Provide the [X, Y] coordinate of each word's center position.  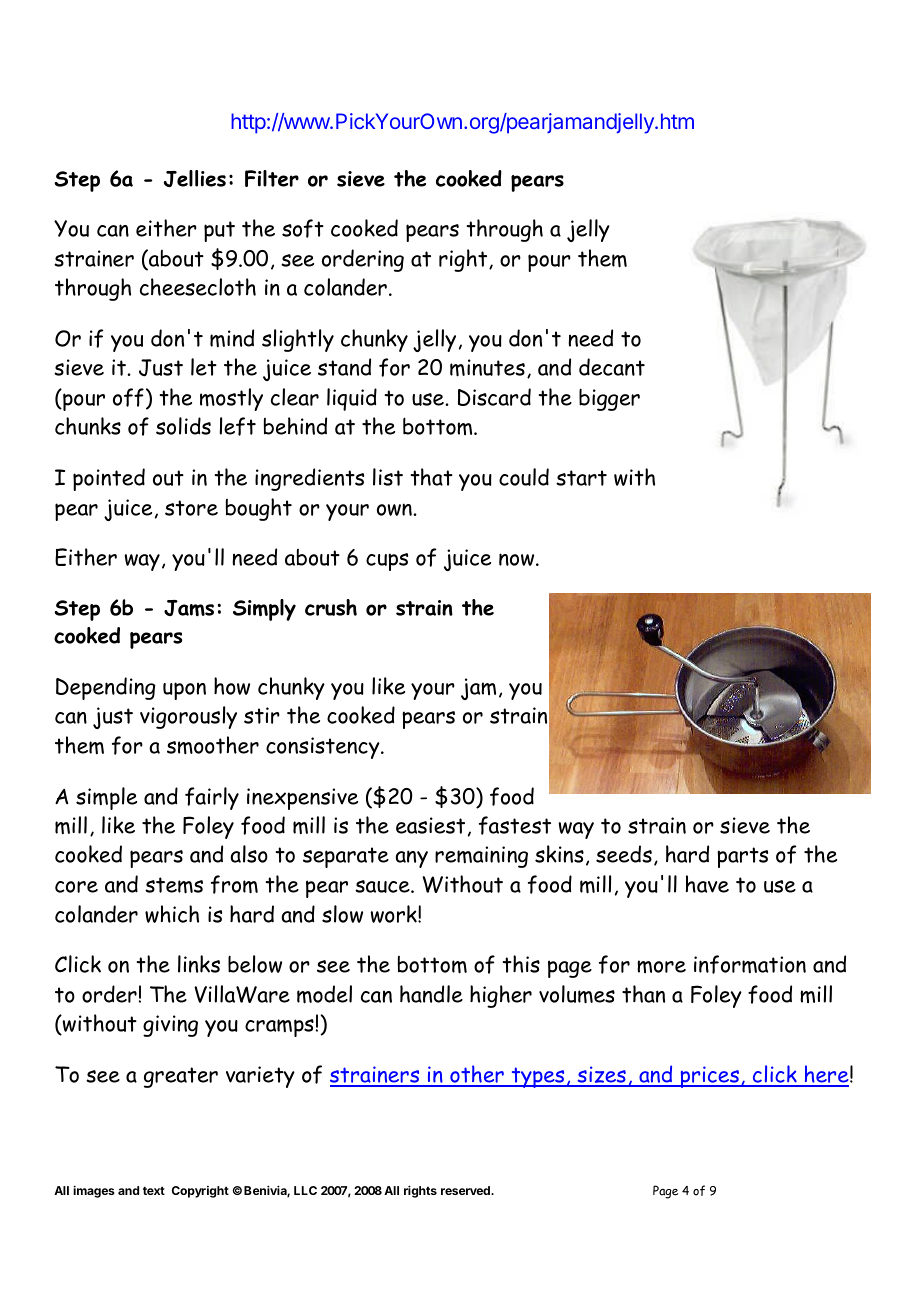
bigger [609, 399]
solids [183, 426]
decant [612, 367]
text [154, 1190]
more [661, 966]
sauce [383, 886]
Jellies [195, 178]
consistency [324, 748]
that [432, 477]
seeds [624, 854]
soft [303, 228]
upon [184, 691]
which [172, 914]
